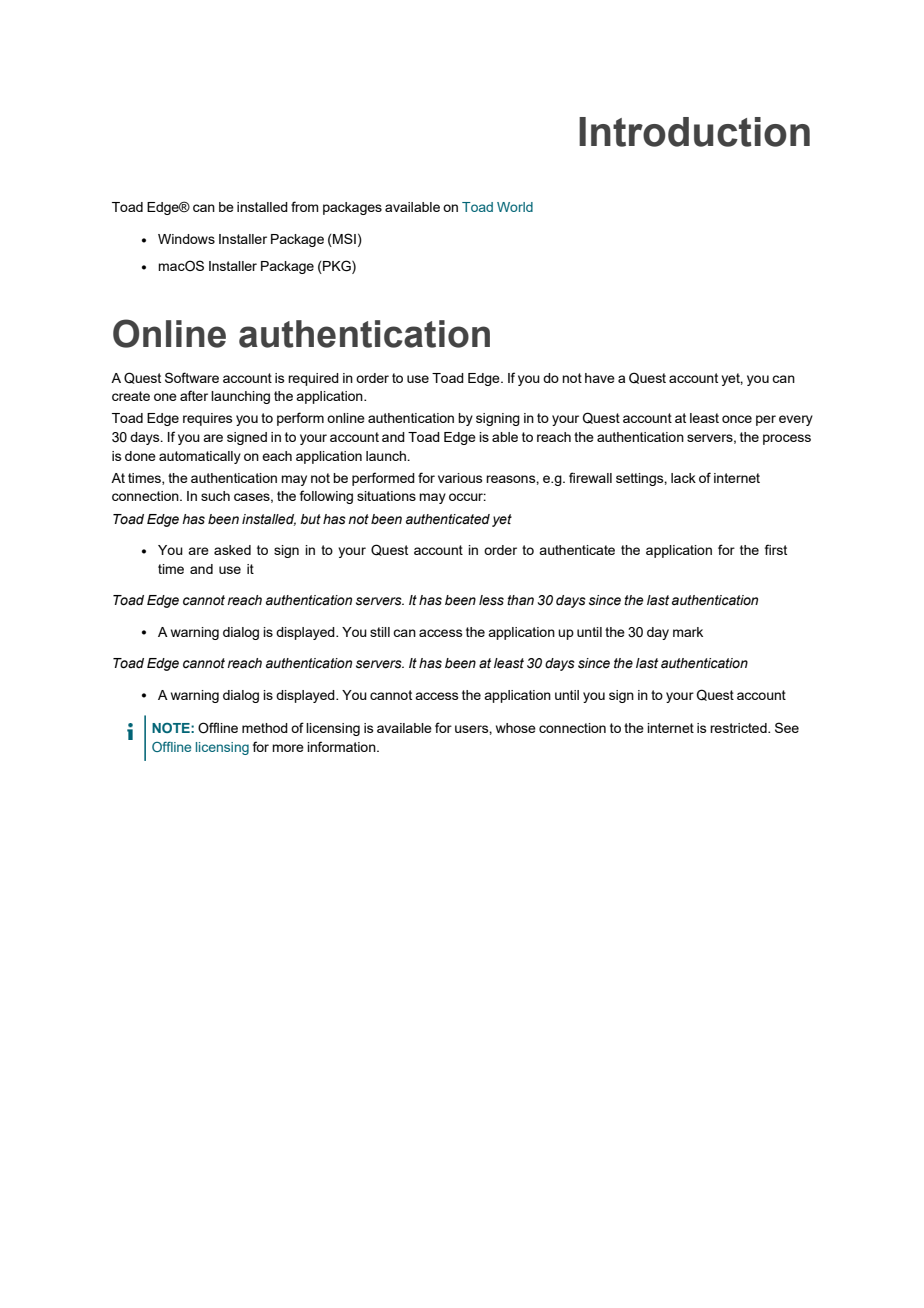 Image resolution: width=924 pixels, height=1308 pixels. Describe the element at coordinates (515, 207) in the screenshot. I see `World` at that location.
